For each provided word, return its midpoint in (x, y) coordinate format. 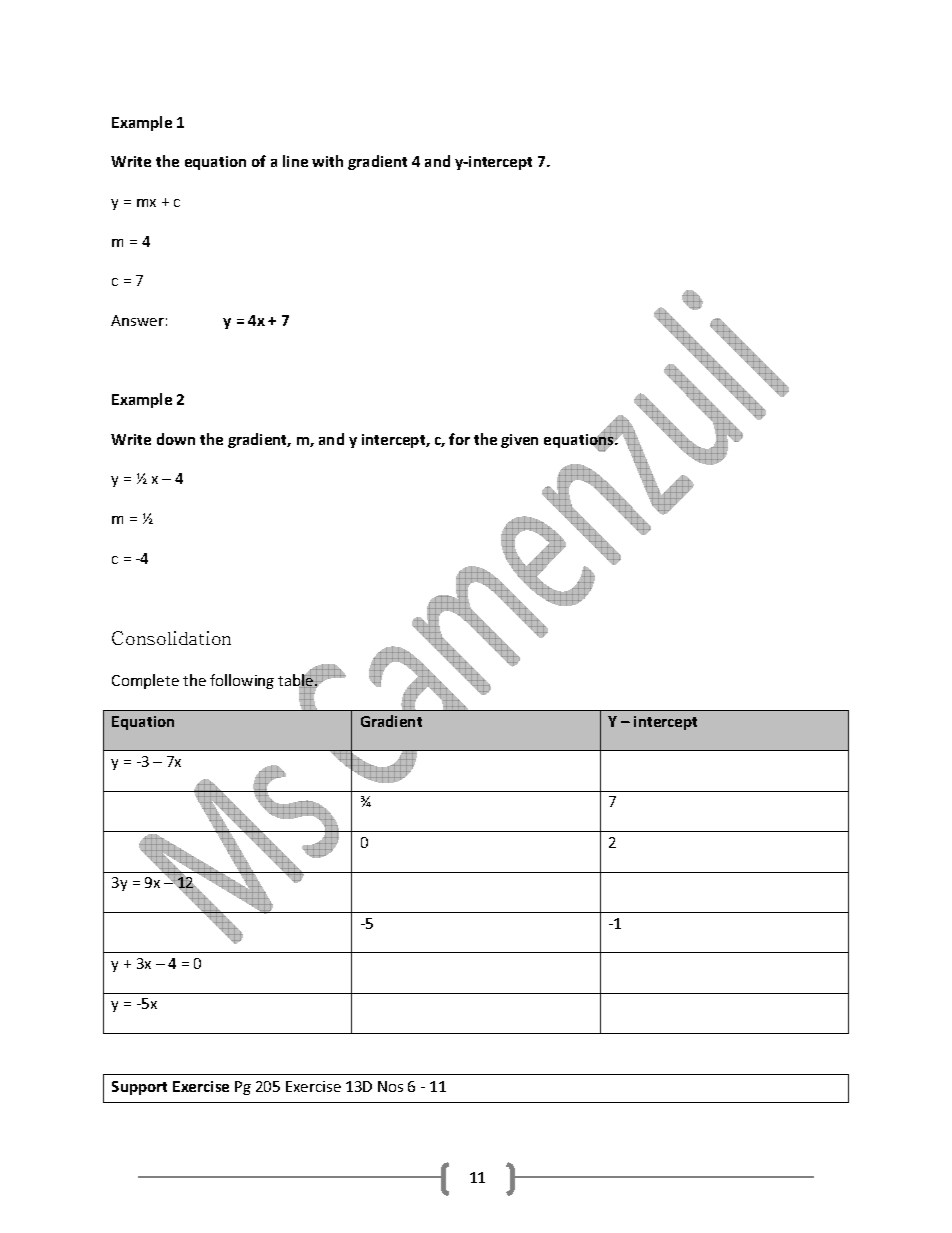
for (459, 439)
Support (139, 1088)
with (327, 161)
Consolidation (171, 638)
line (295, 161)
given (519, 441)
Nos (390, 1086)
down (176, 439)
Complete (145, 681)
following (242, 681)
